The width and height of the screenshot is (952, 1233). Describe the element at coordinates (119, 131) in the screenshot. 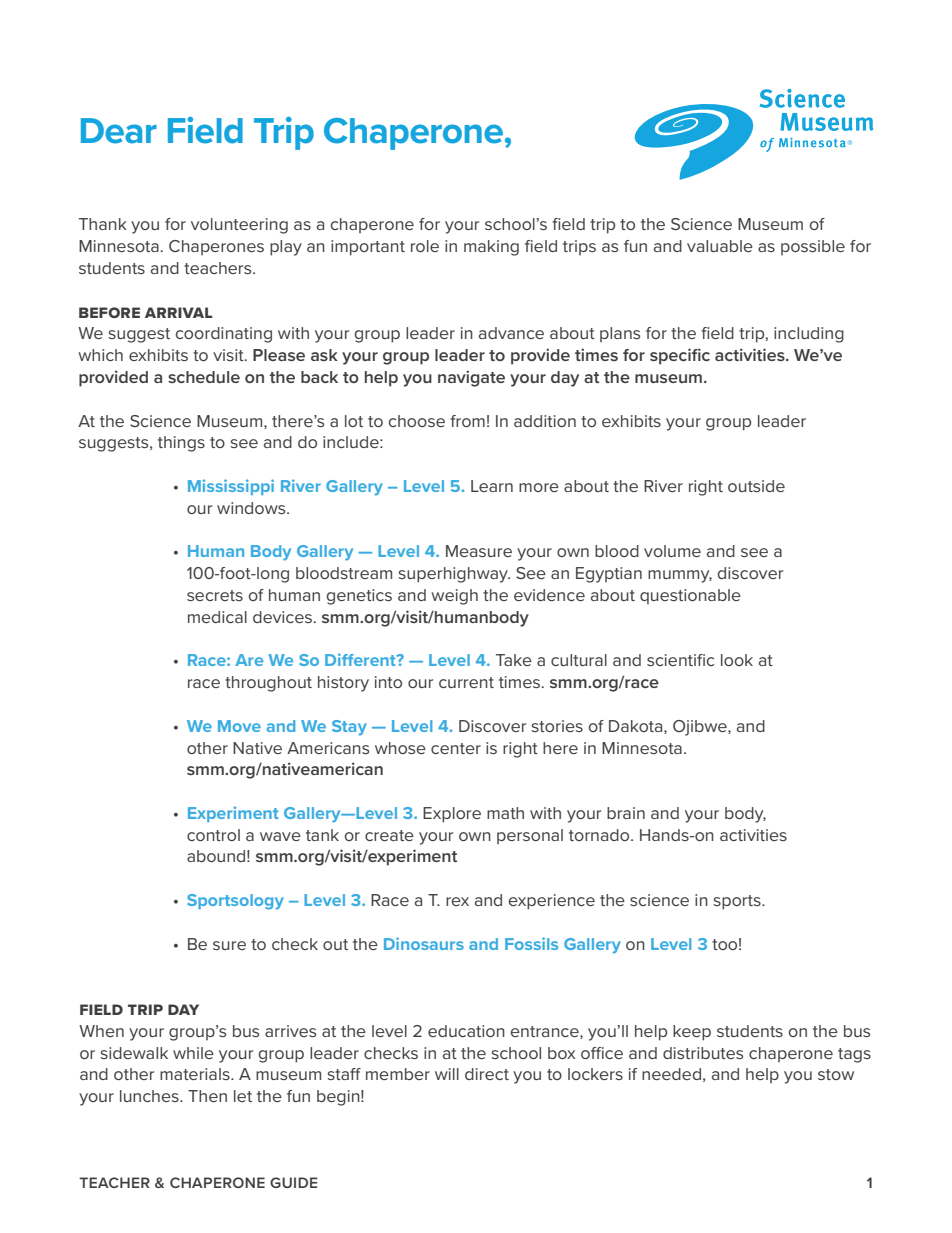

I see `Dear` at that location.
